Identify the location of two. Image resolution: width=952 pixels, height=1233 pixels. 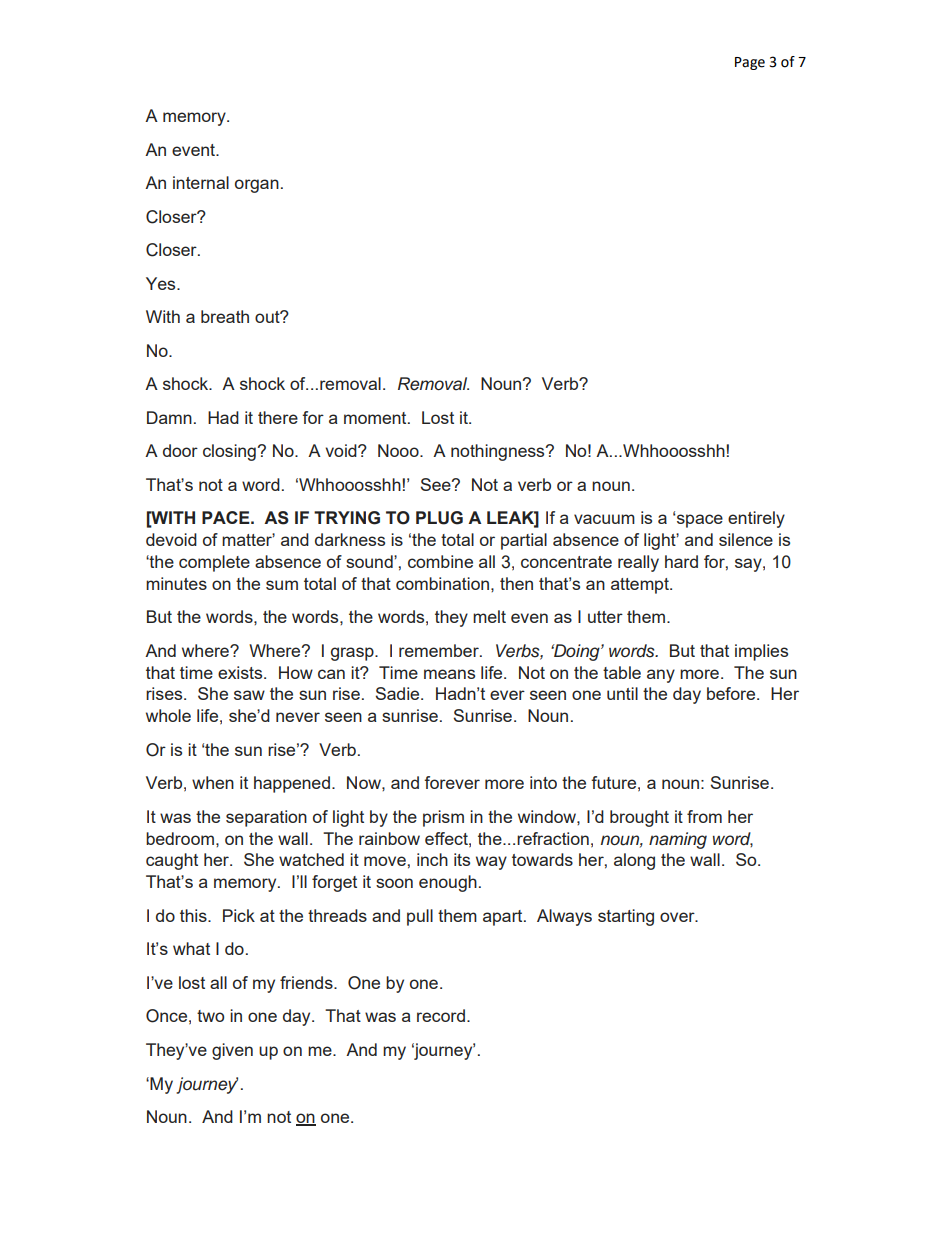
(210, 1016).
